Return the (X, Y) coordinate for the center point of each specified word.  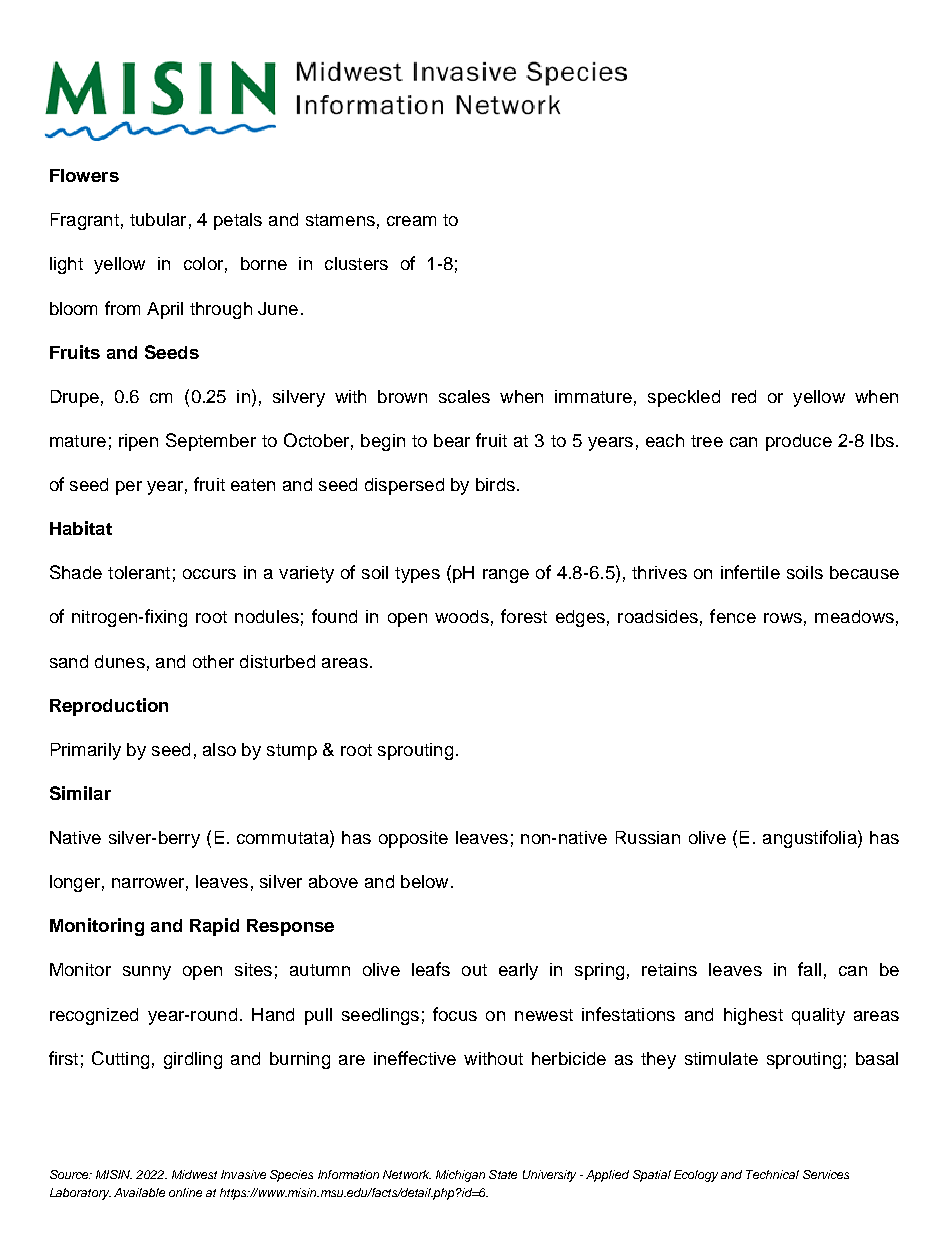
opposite (413, 839)
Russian (648, 837)
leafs (431, 969)
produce (799, 442)
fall (809, 969)
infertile (750, 572)
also (219, 749)
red (744, 396)
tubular (158, 219)
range (506, 576)
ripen (138, 442)
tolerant (139, 572)
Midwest (194, 1174)
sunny (147, 973)
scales (464, 396)
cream (411, 221)
